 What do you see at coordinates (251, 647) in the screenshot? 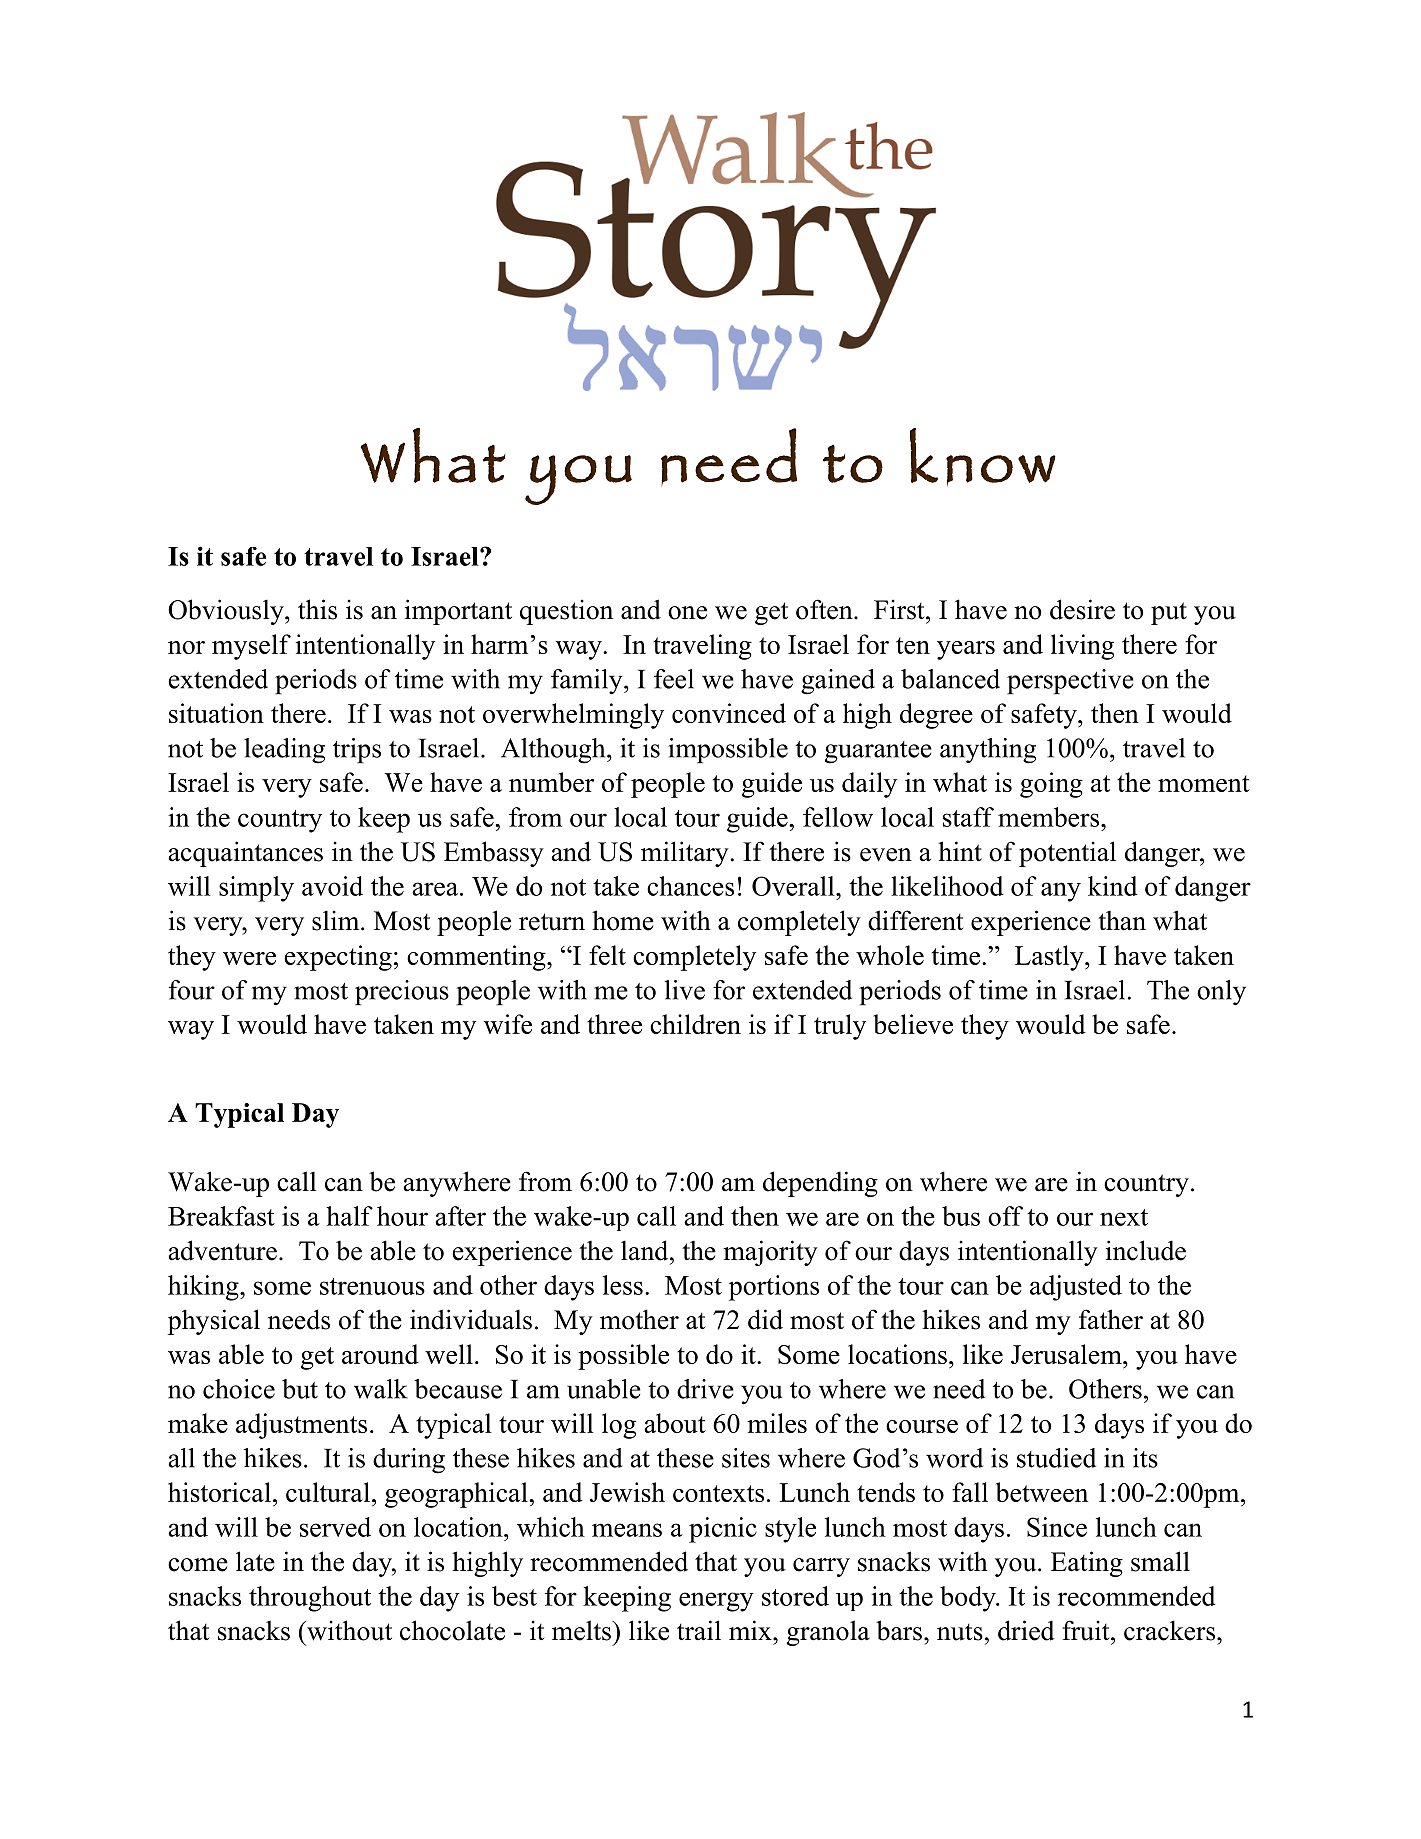
I see `myself` at bounding box center [251, 647].
